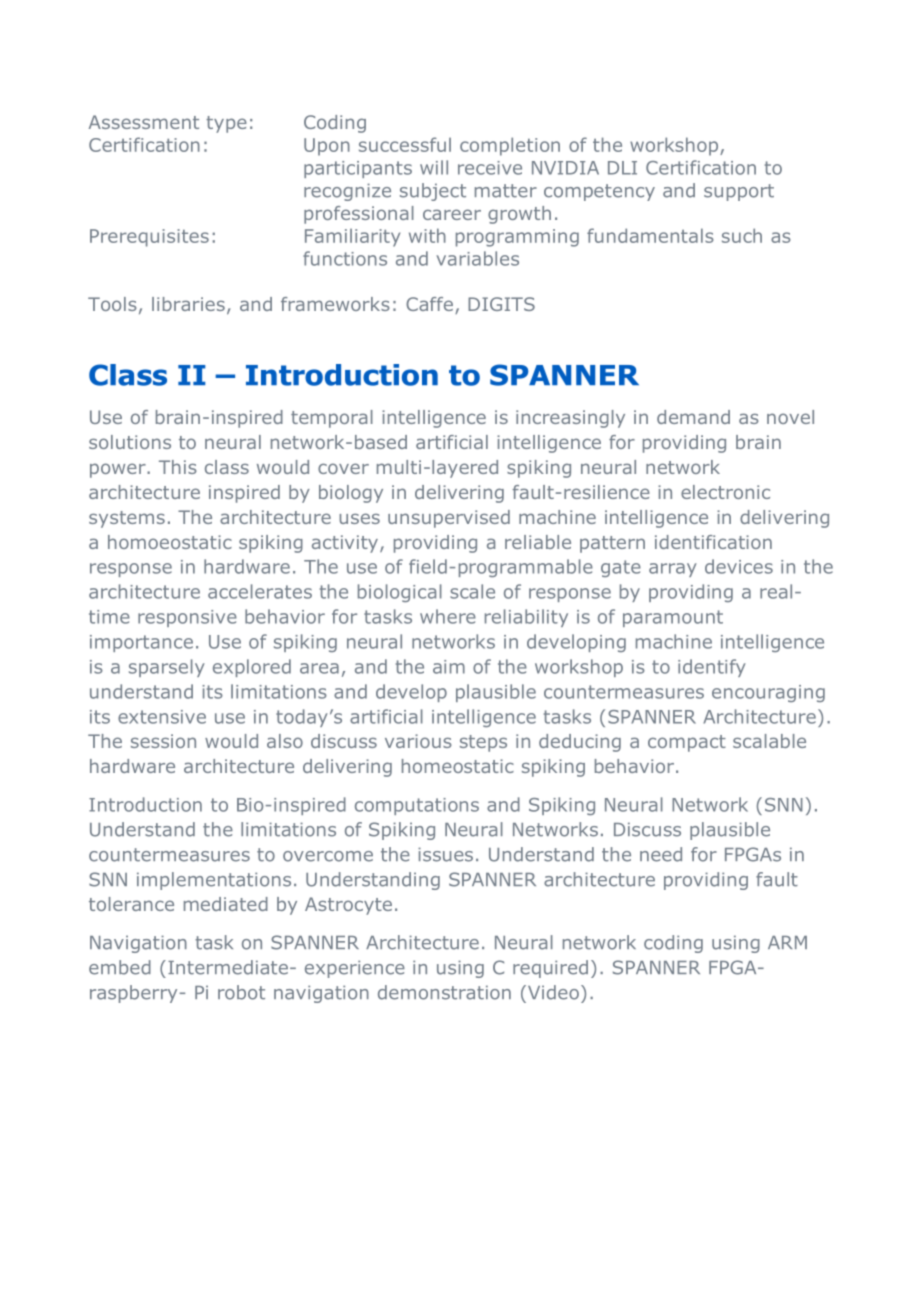  Describe the element at coordinates (448, 616) in the image. I see `where` at that location.
